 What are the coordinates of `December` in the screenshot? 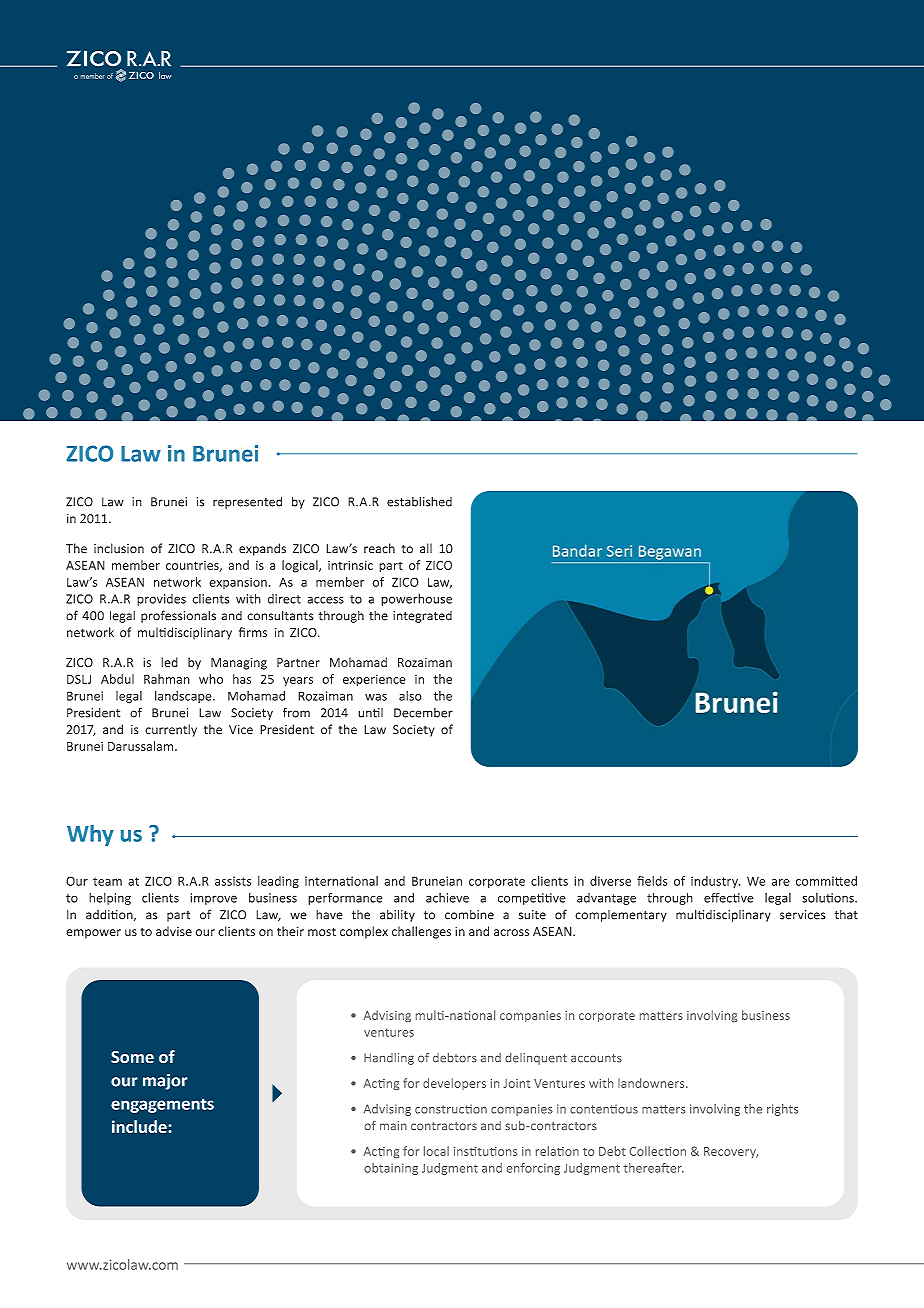 It's located at (423, 713).
